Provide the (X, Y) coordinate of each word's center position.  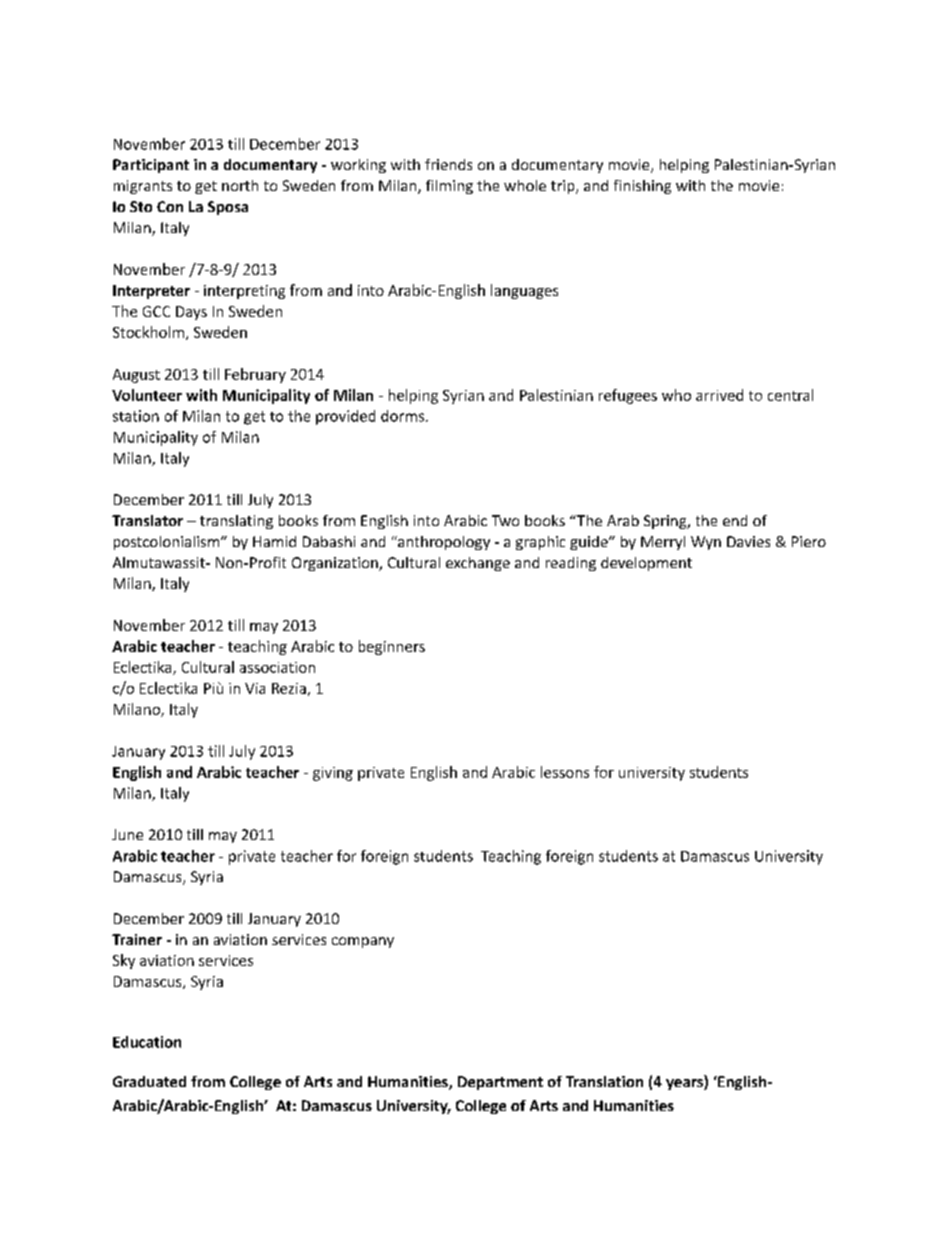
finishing (642, 187)
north (240, 185)
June (127, 834)
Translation (604, 1081)
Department (500, 1083)
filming (449, 187)
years (685, 1084)
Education (147, 1042)
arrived (719, 395)
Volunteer (147, 395)
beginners (392, 647)
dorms (404, 416)
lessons (565, 772)
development (646, 564)
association (277, 667)
